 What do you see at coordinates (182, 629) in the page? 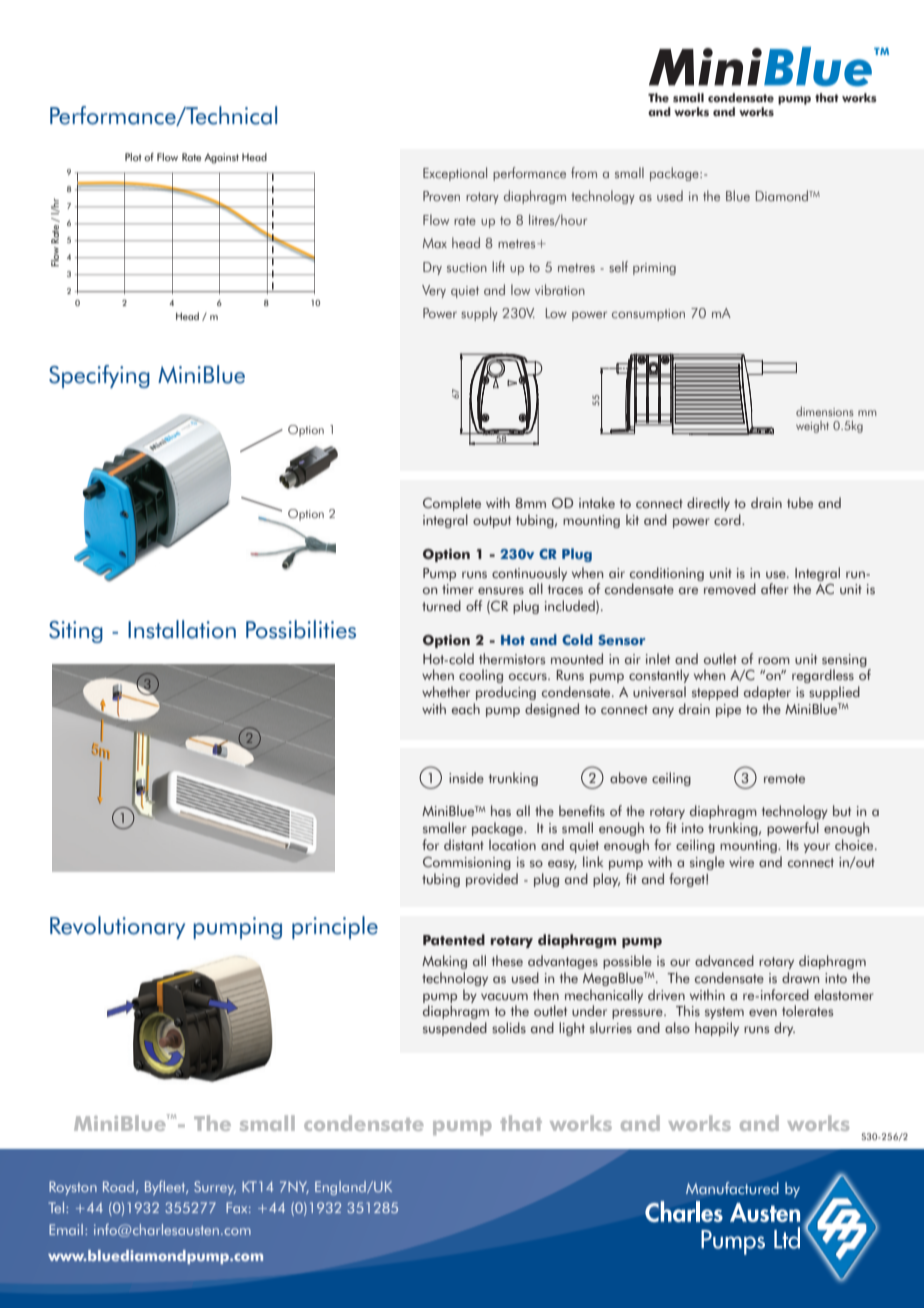
I see `Installation` at bounding box center [182, 629].
